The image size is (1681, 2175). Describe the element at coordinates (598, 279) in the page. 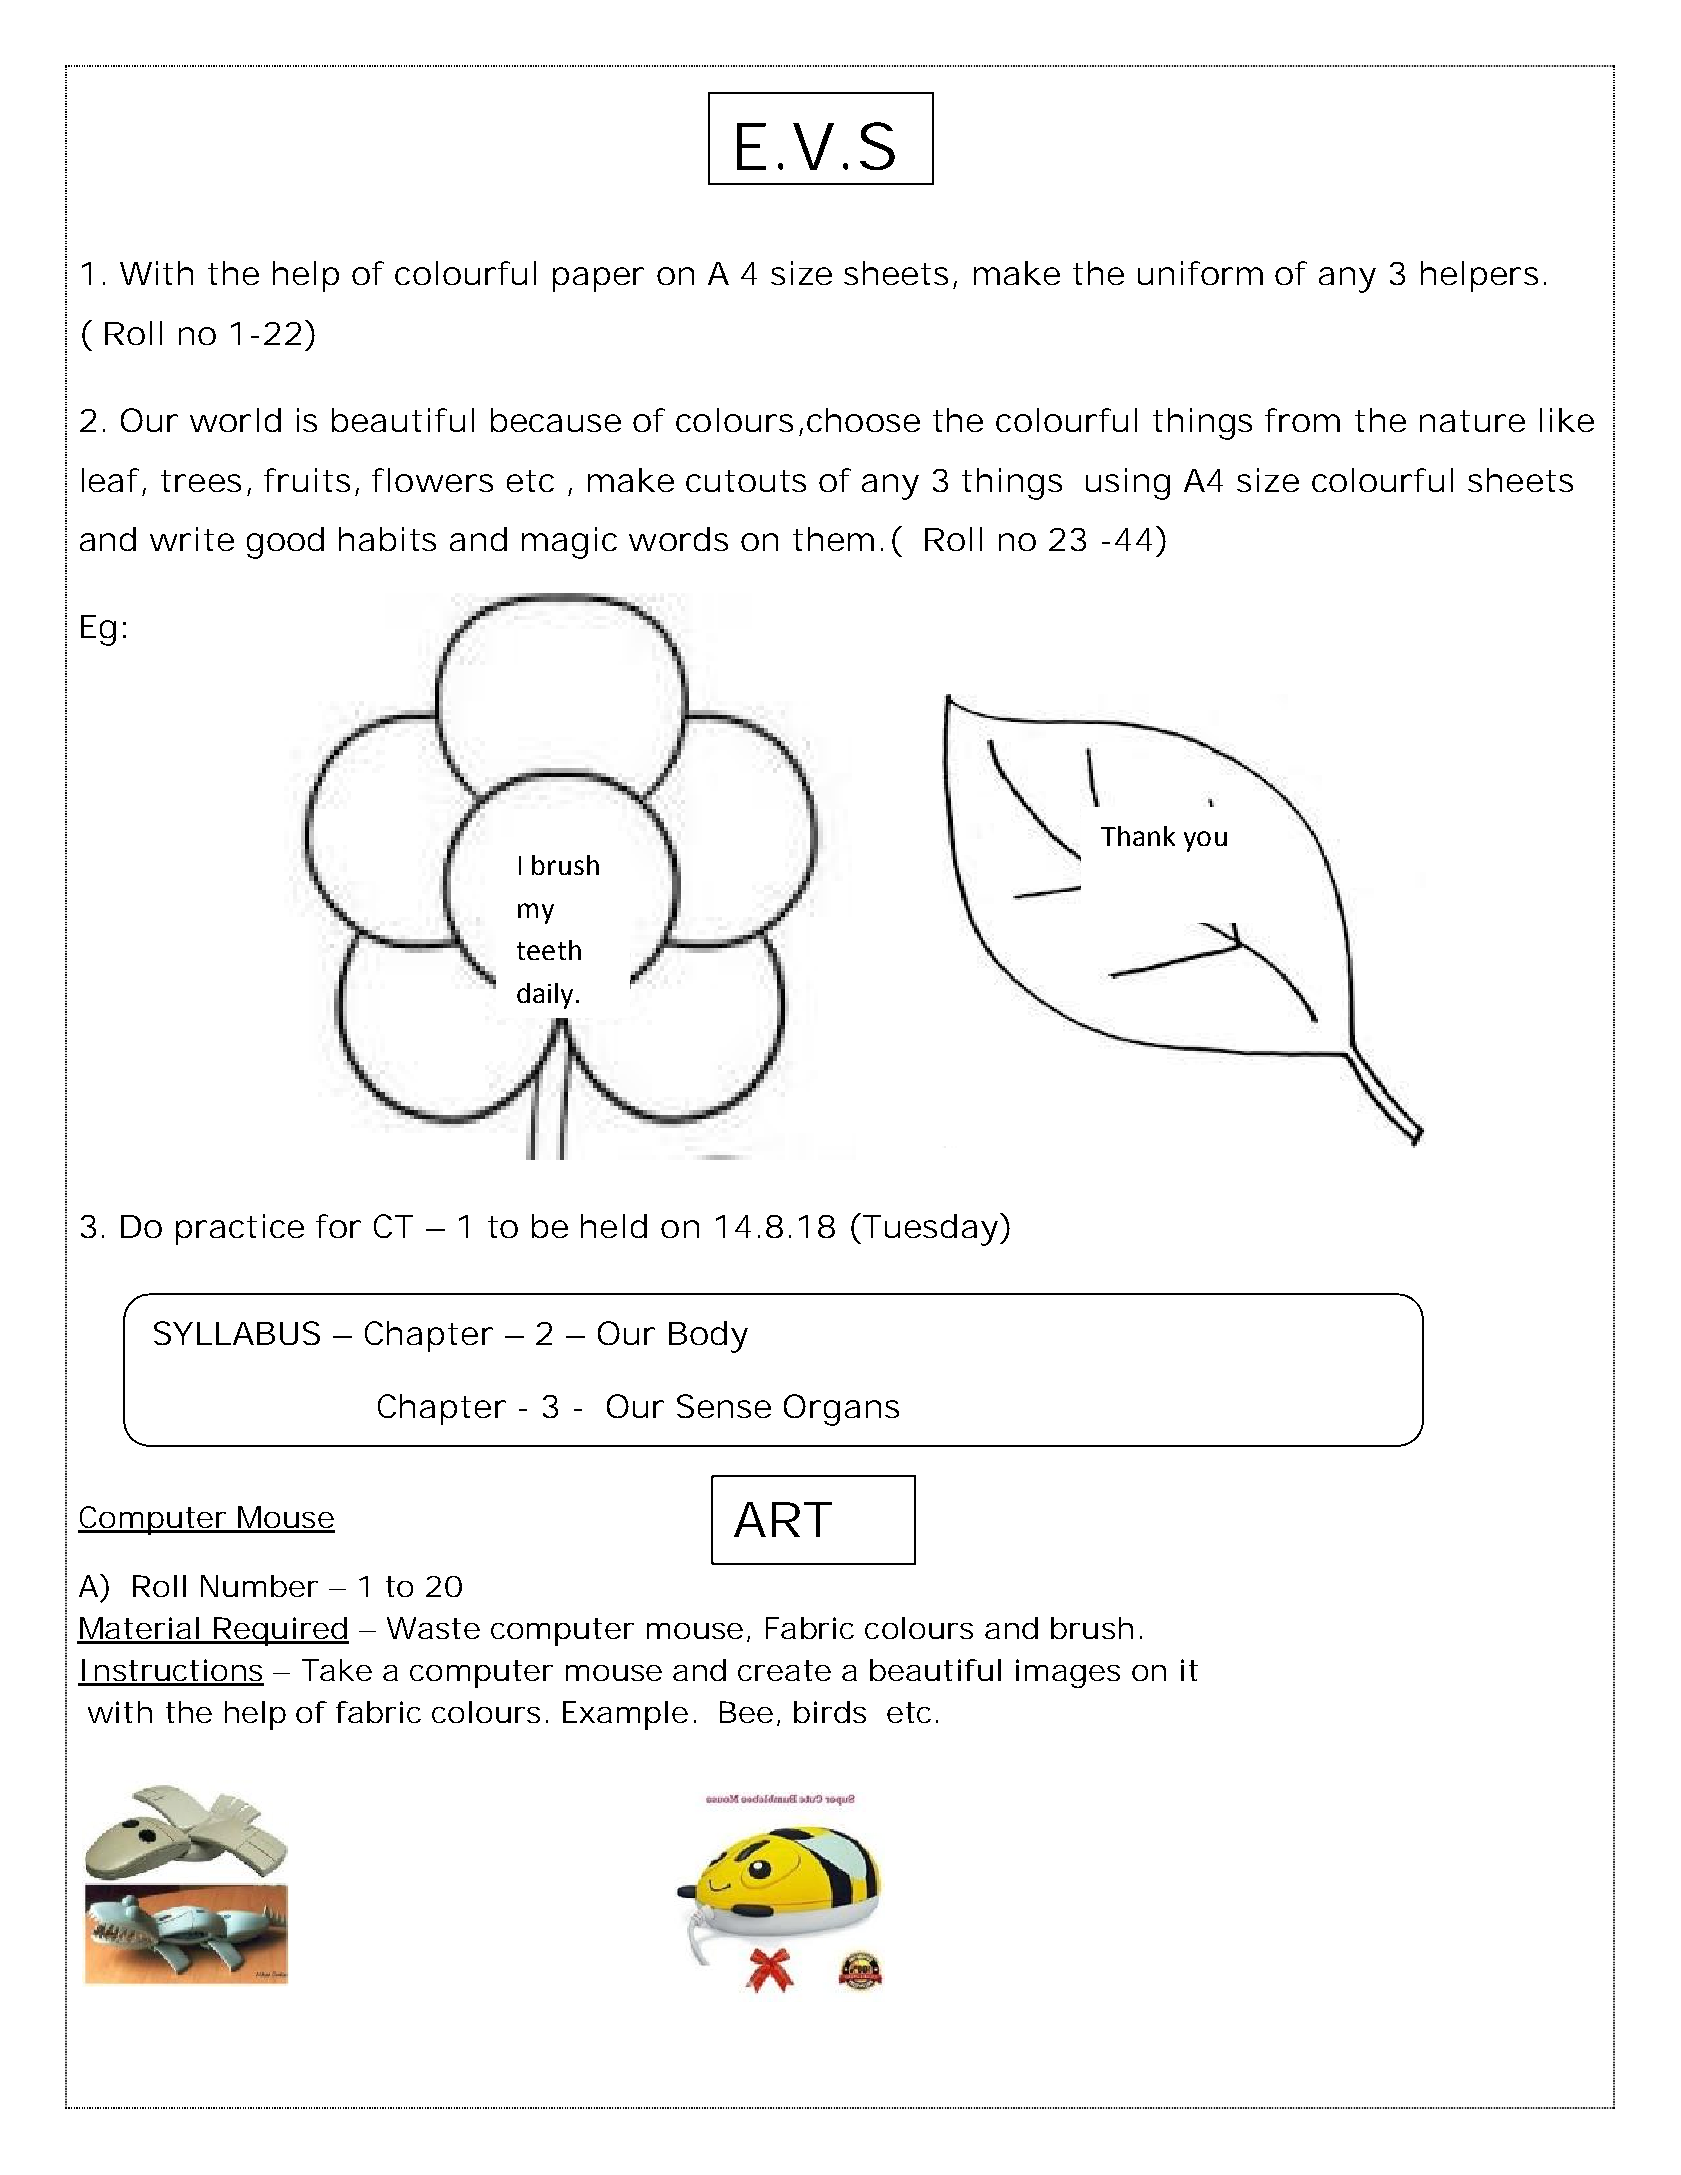

I see `paper` at that location.
